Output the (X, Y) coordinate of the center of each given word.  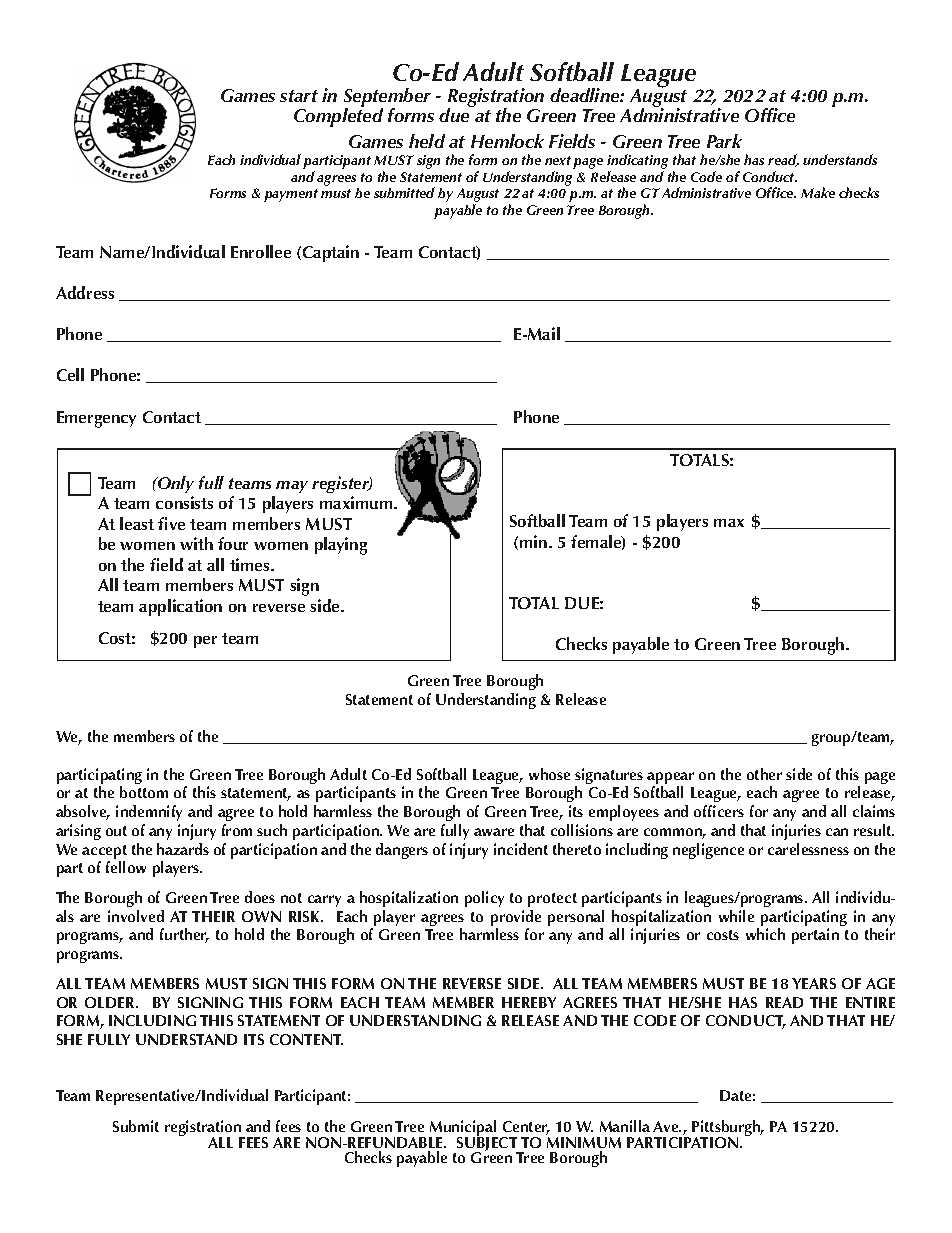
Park (724, 141)
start (299, 96)
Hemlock (507, 141)
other (764, 774)
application (180, 607)
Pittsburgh (726, 1129)
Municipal (463, 1129)
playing (341, 546)
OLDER (111, 1002)
